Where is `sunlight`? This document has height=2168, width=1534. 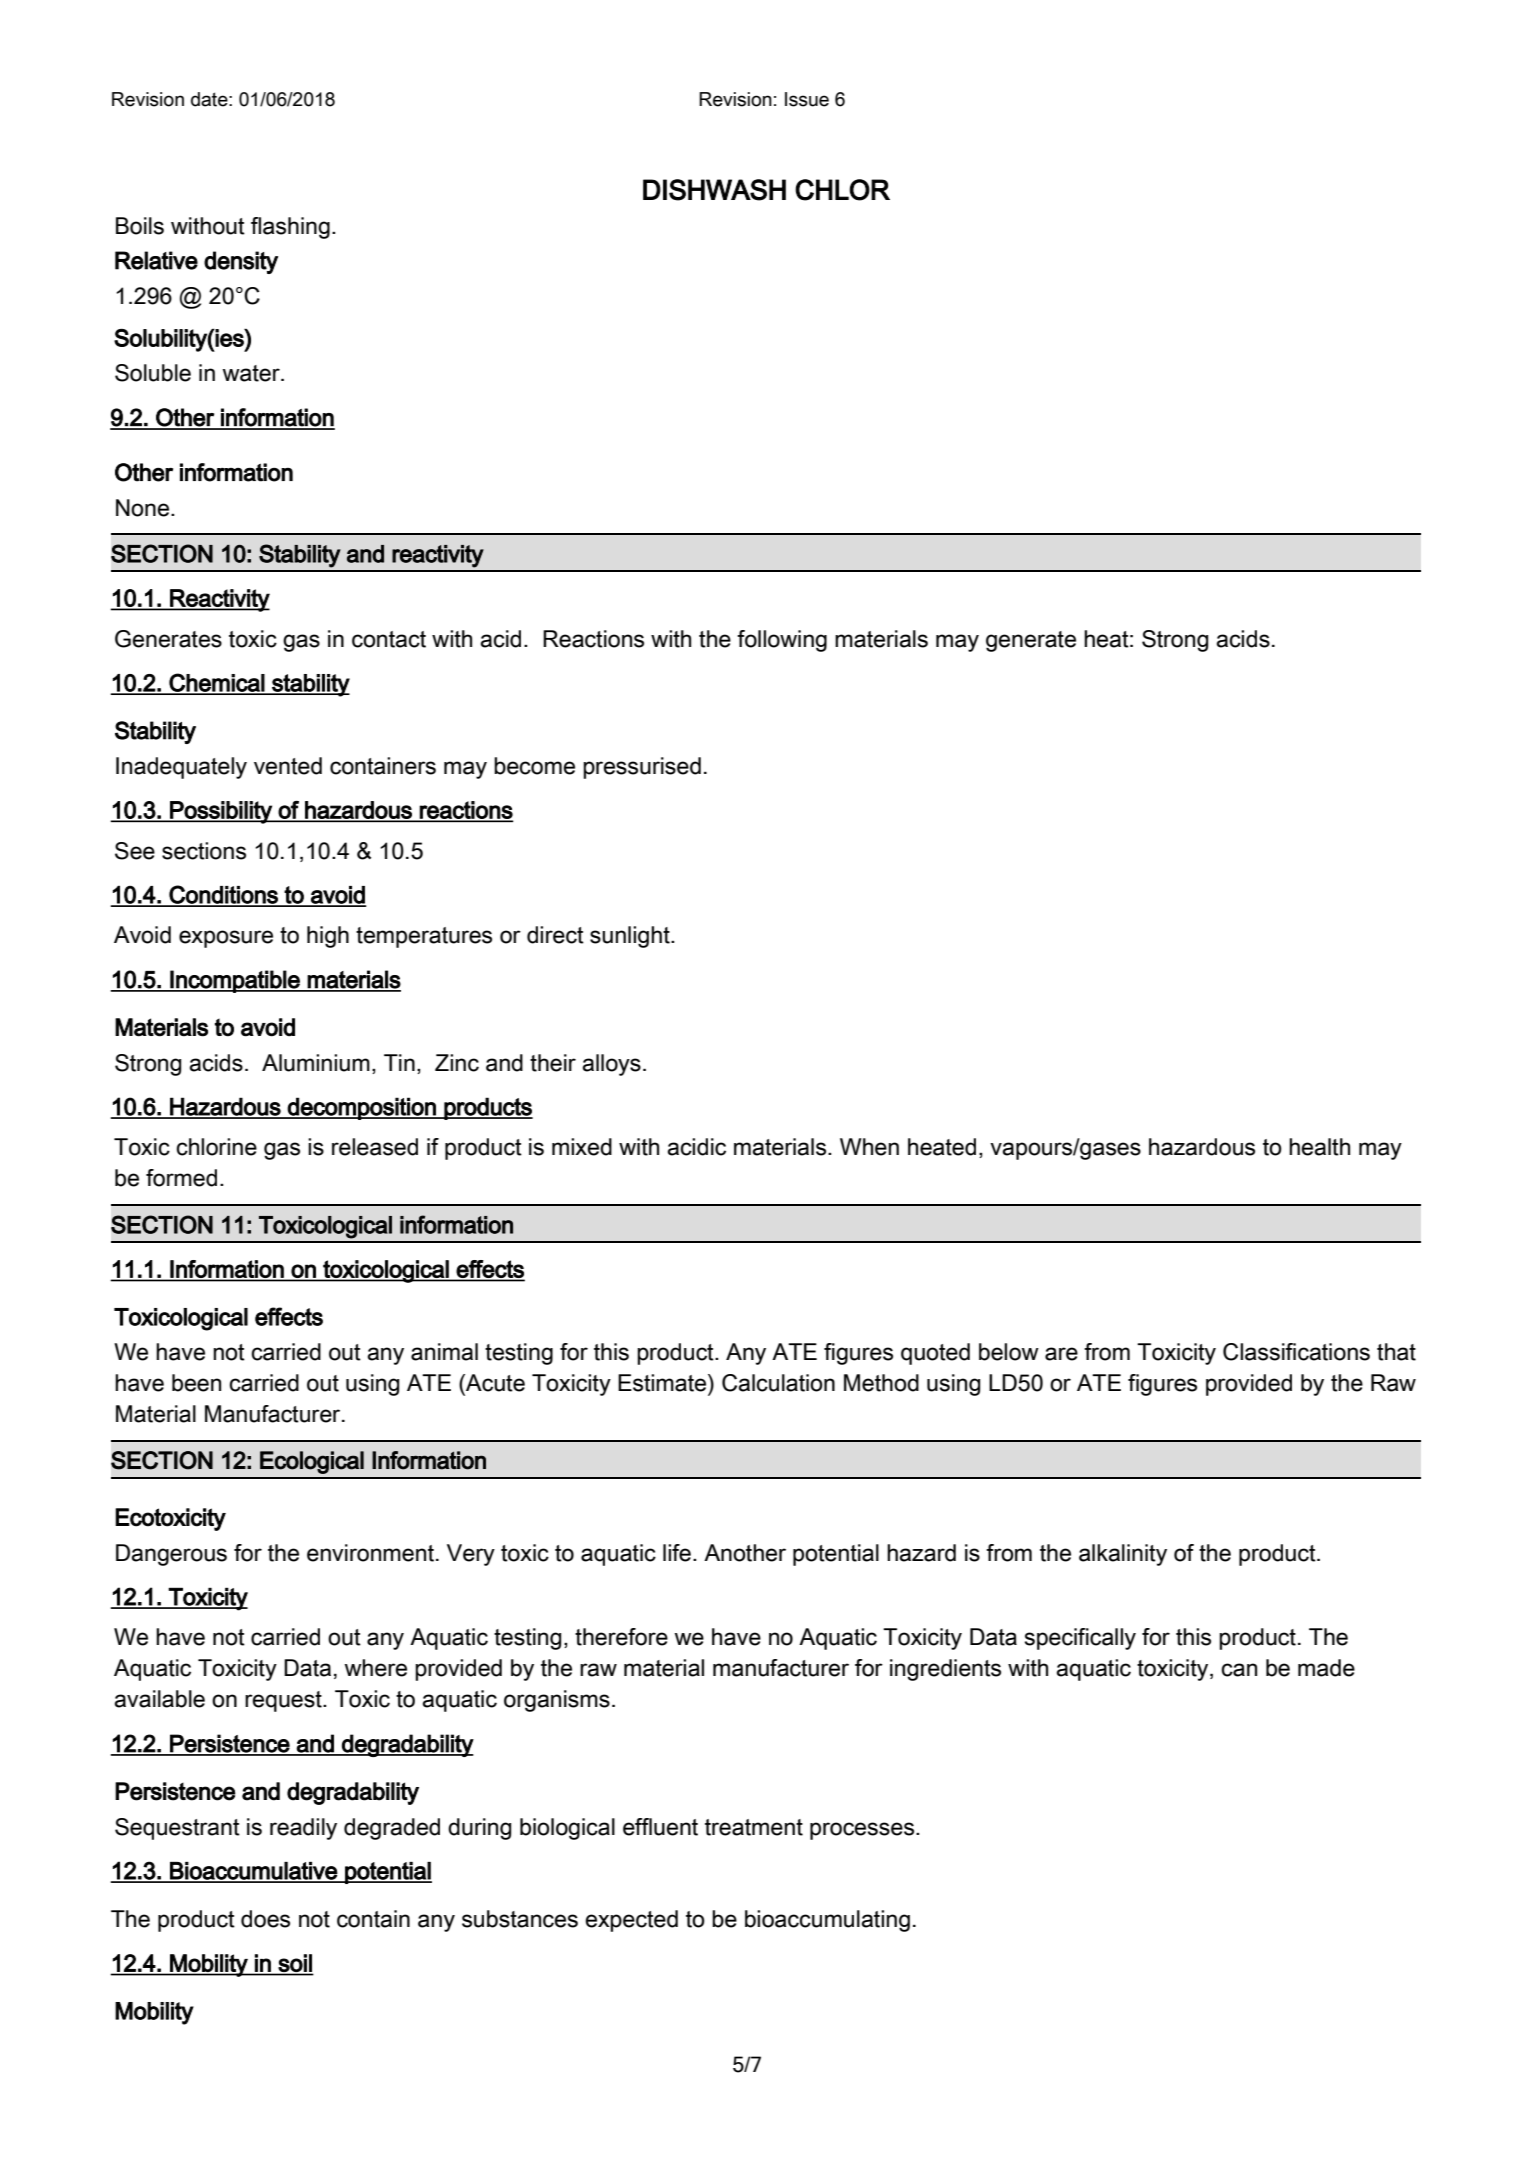
sunlight is located at coordinates (631, 937).
